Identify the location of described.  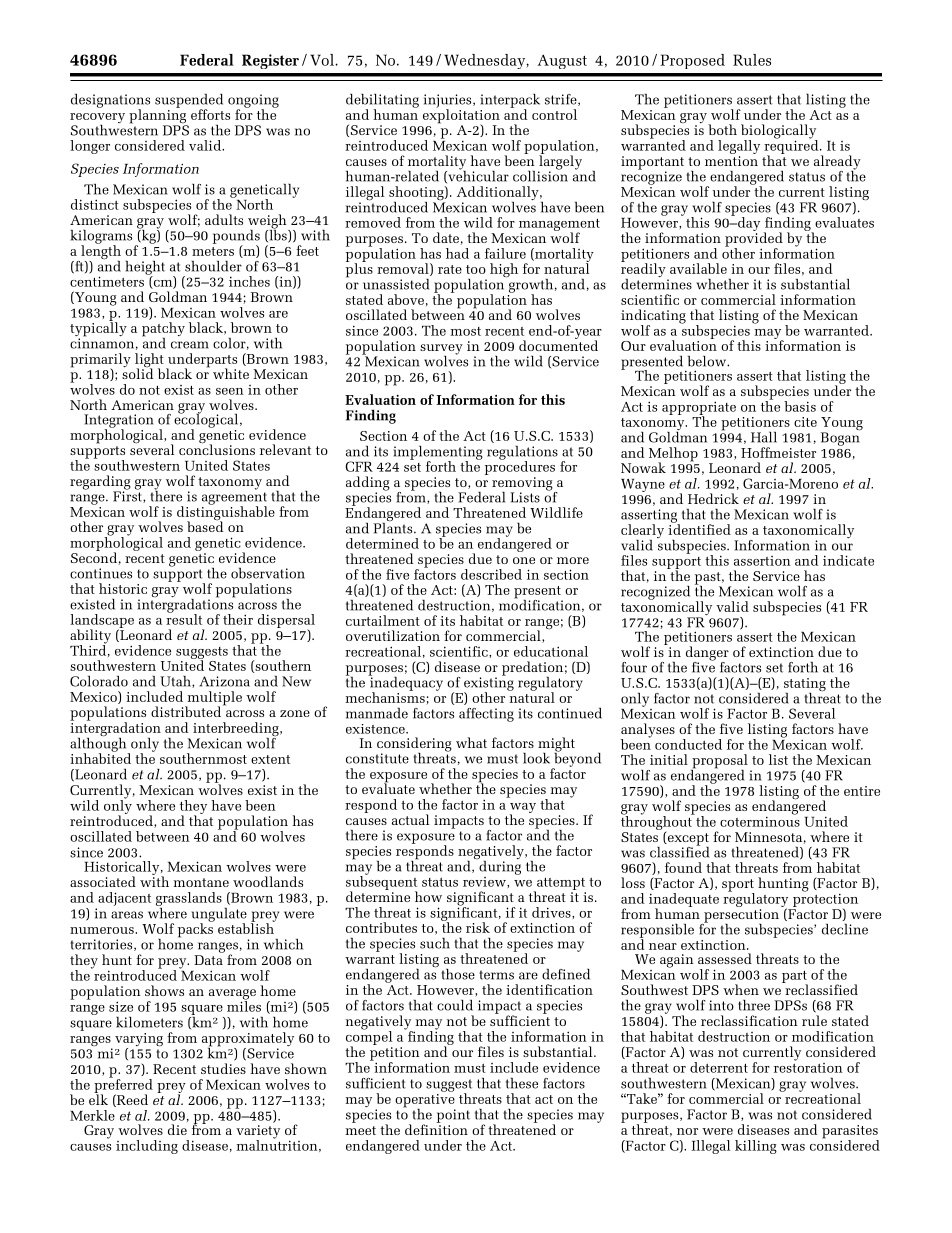
(491, 574).
